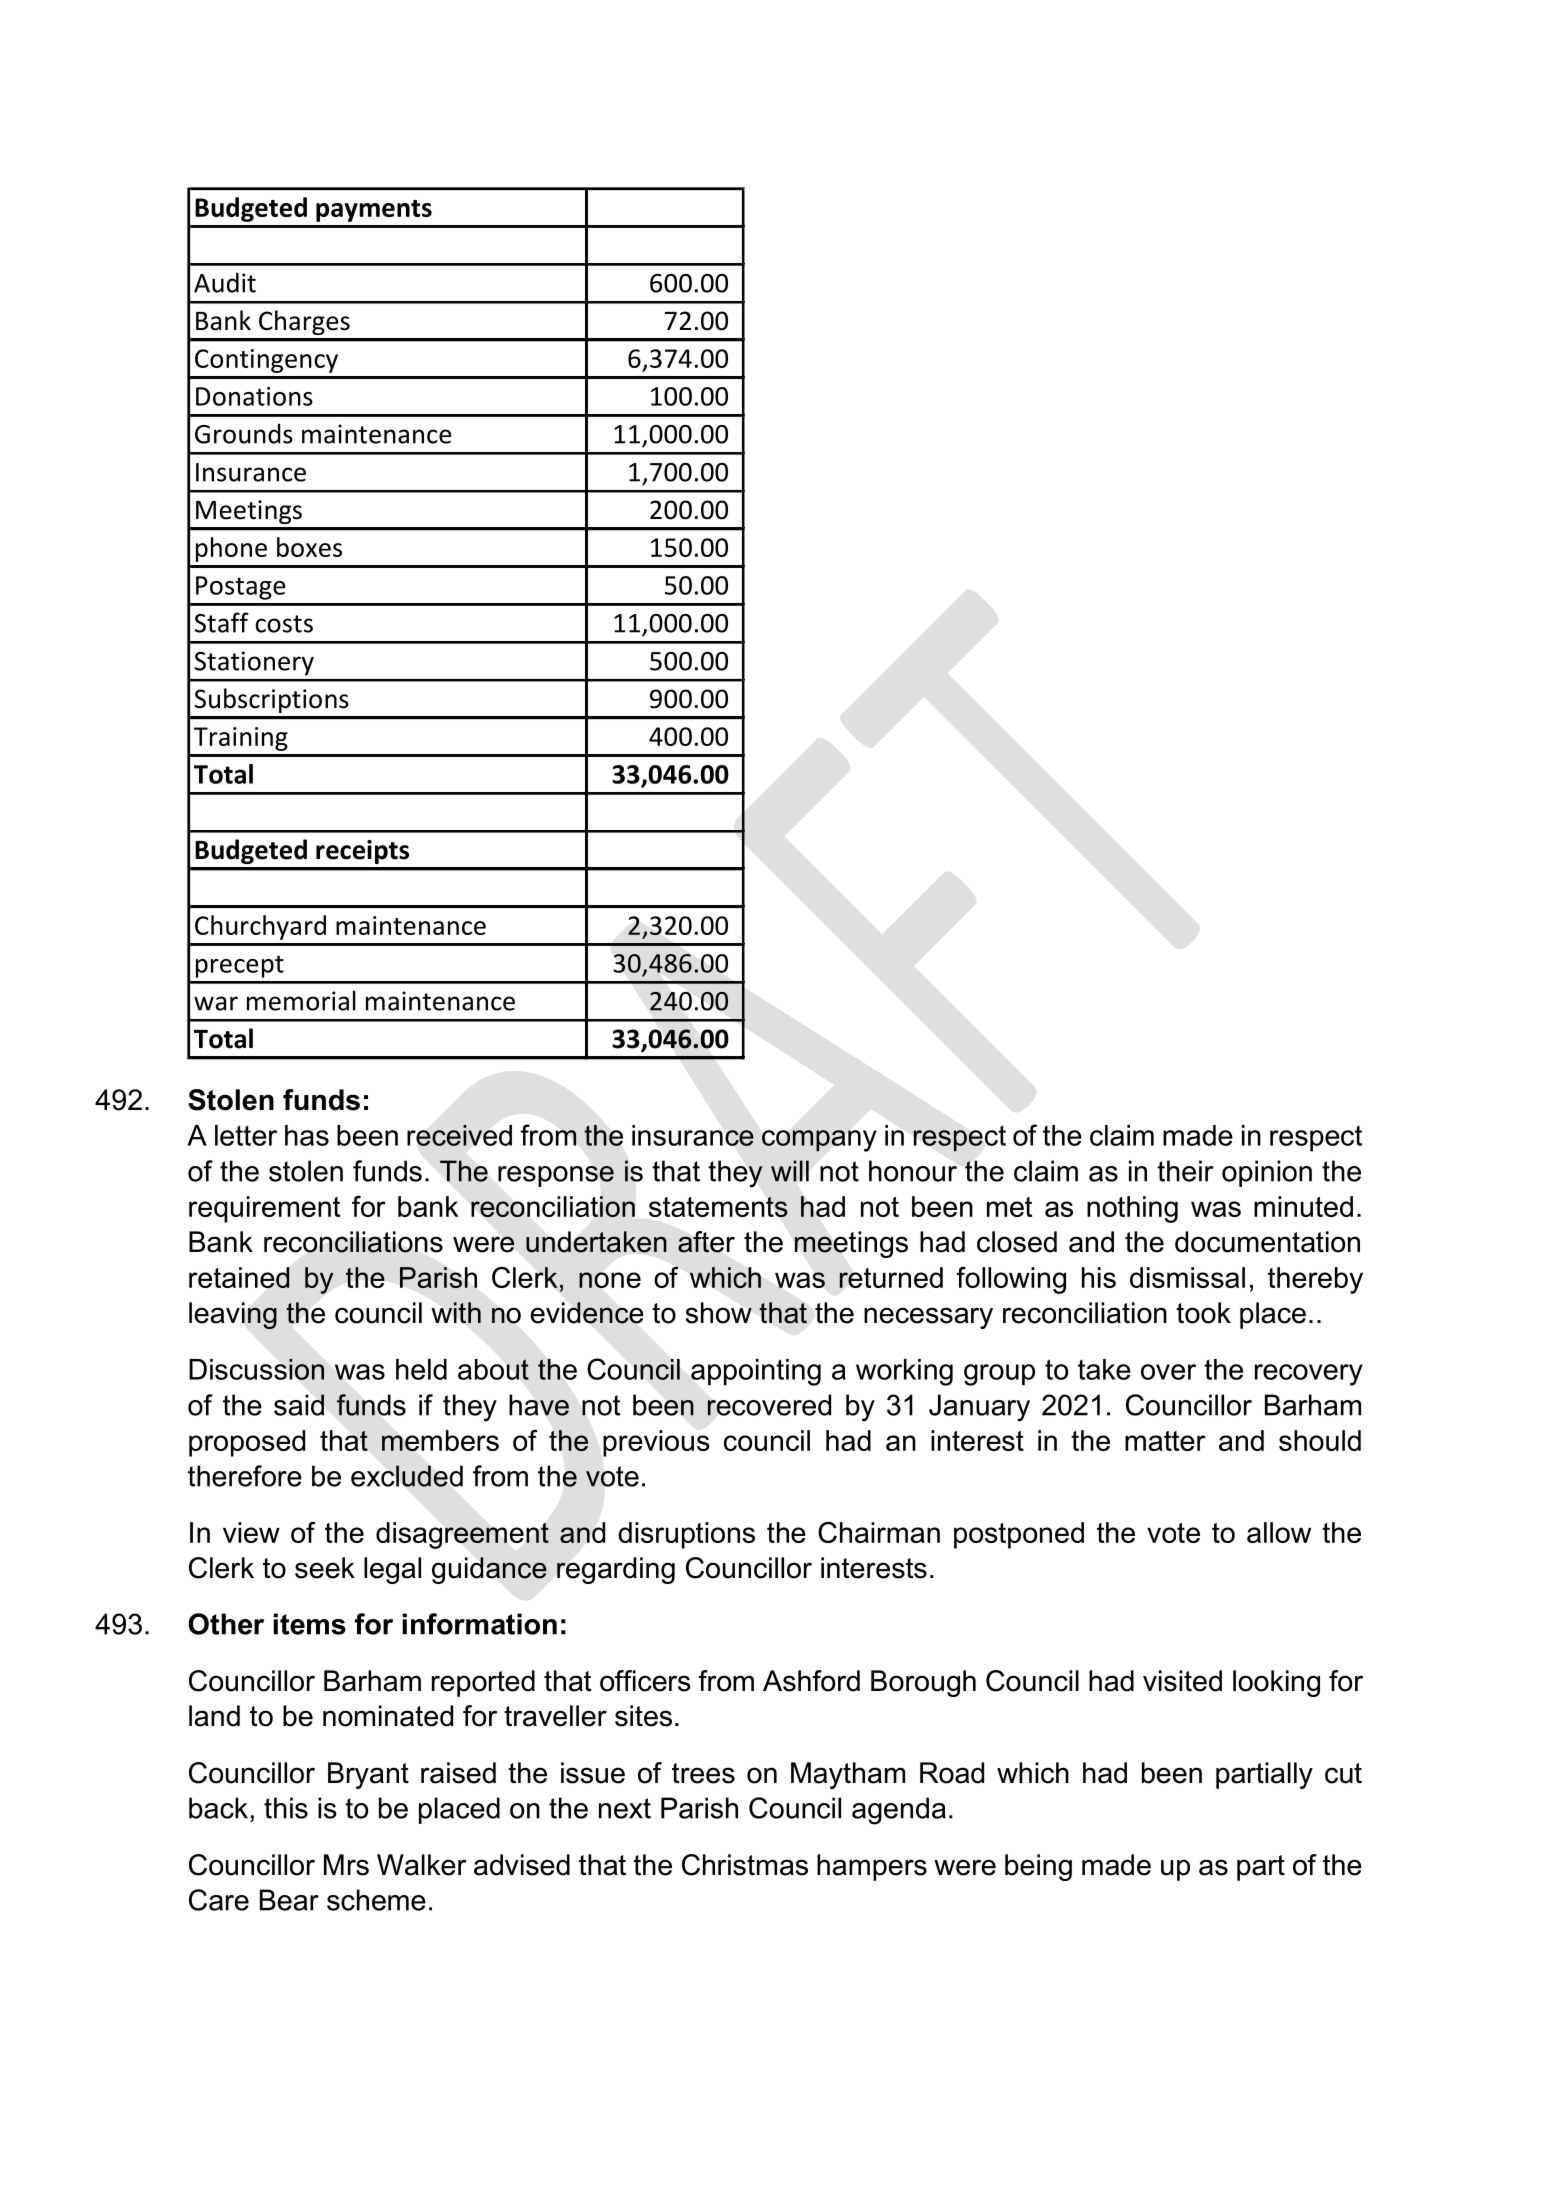  I want to click on Mrs, so click(346, 1865).
